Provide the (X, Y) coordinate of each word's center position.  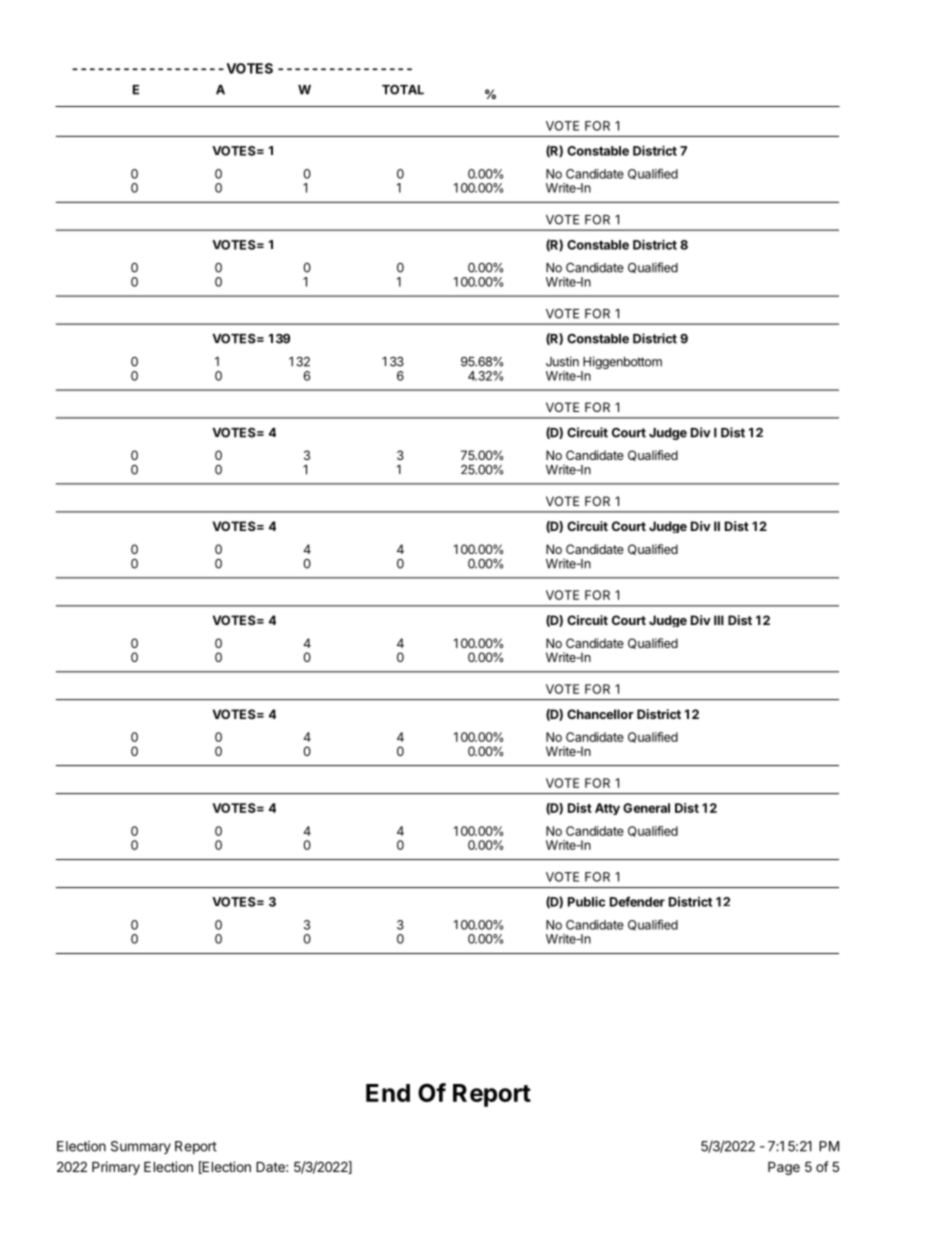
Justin (562, 361)
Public (586, 901)
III (719, 620)
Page (784, 1168)
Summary (141, 1147)
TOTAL (403, 90)
